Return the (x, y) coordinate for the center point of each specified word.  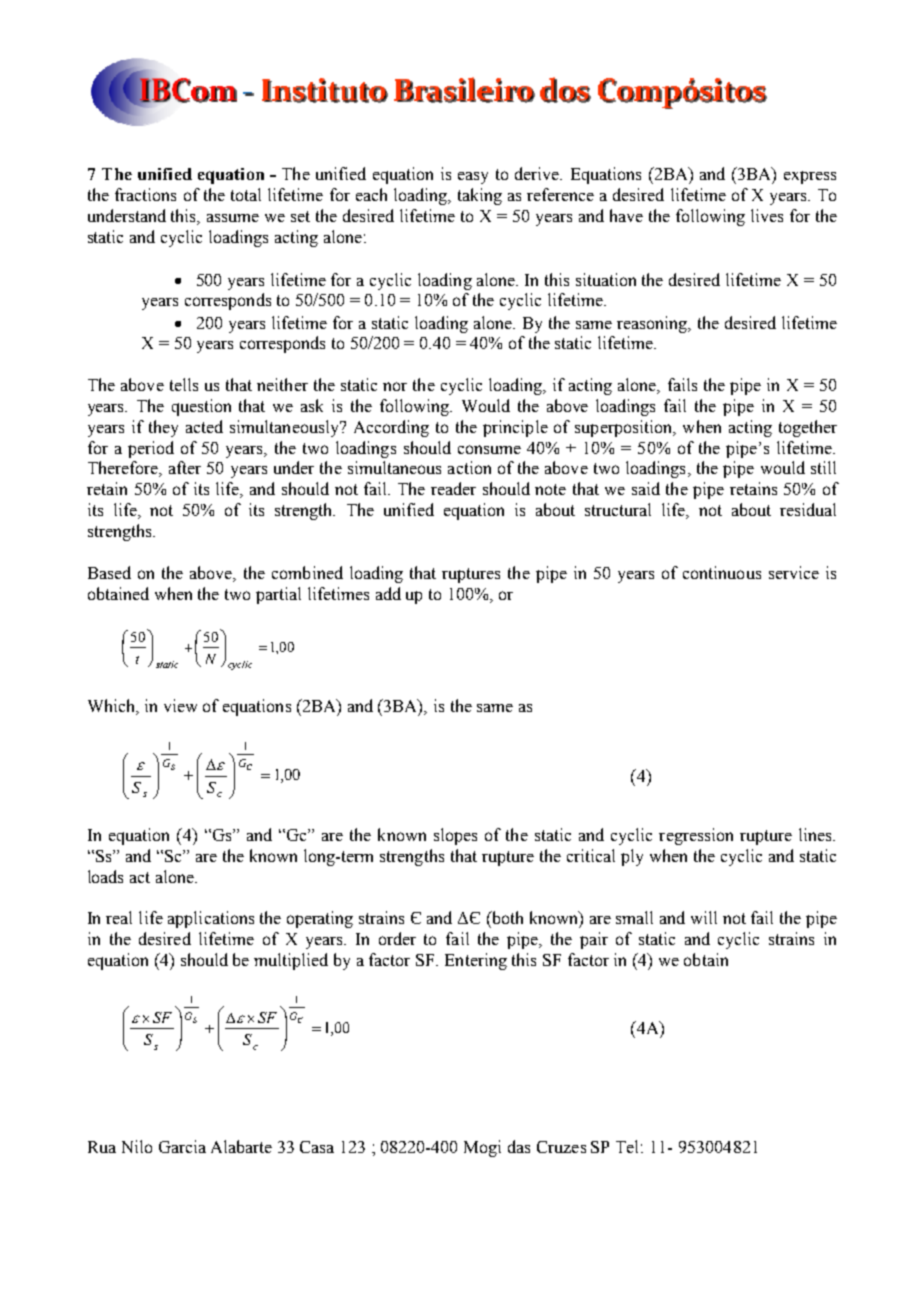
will (704, 917)
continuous (722, 572)
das (519, 1146)
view (180, 705)
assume (233, 218)
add (388, 593)
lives (767, 215)
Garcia (182, 1146)
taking (480, 196)
